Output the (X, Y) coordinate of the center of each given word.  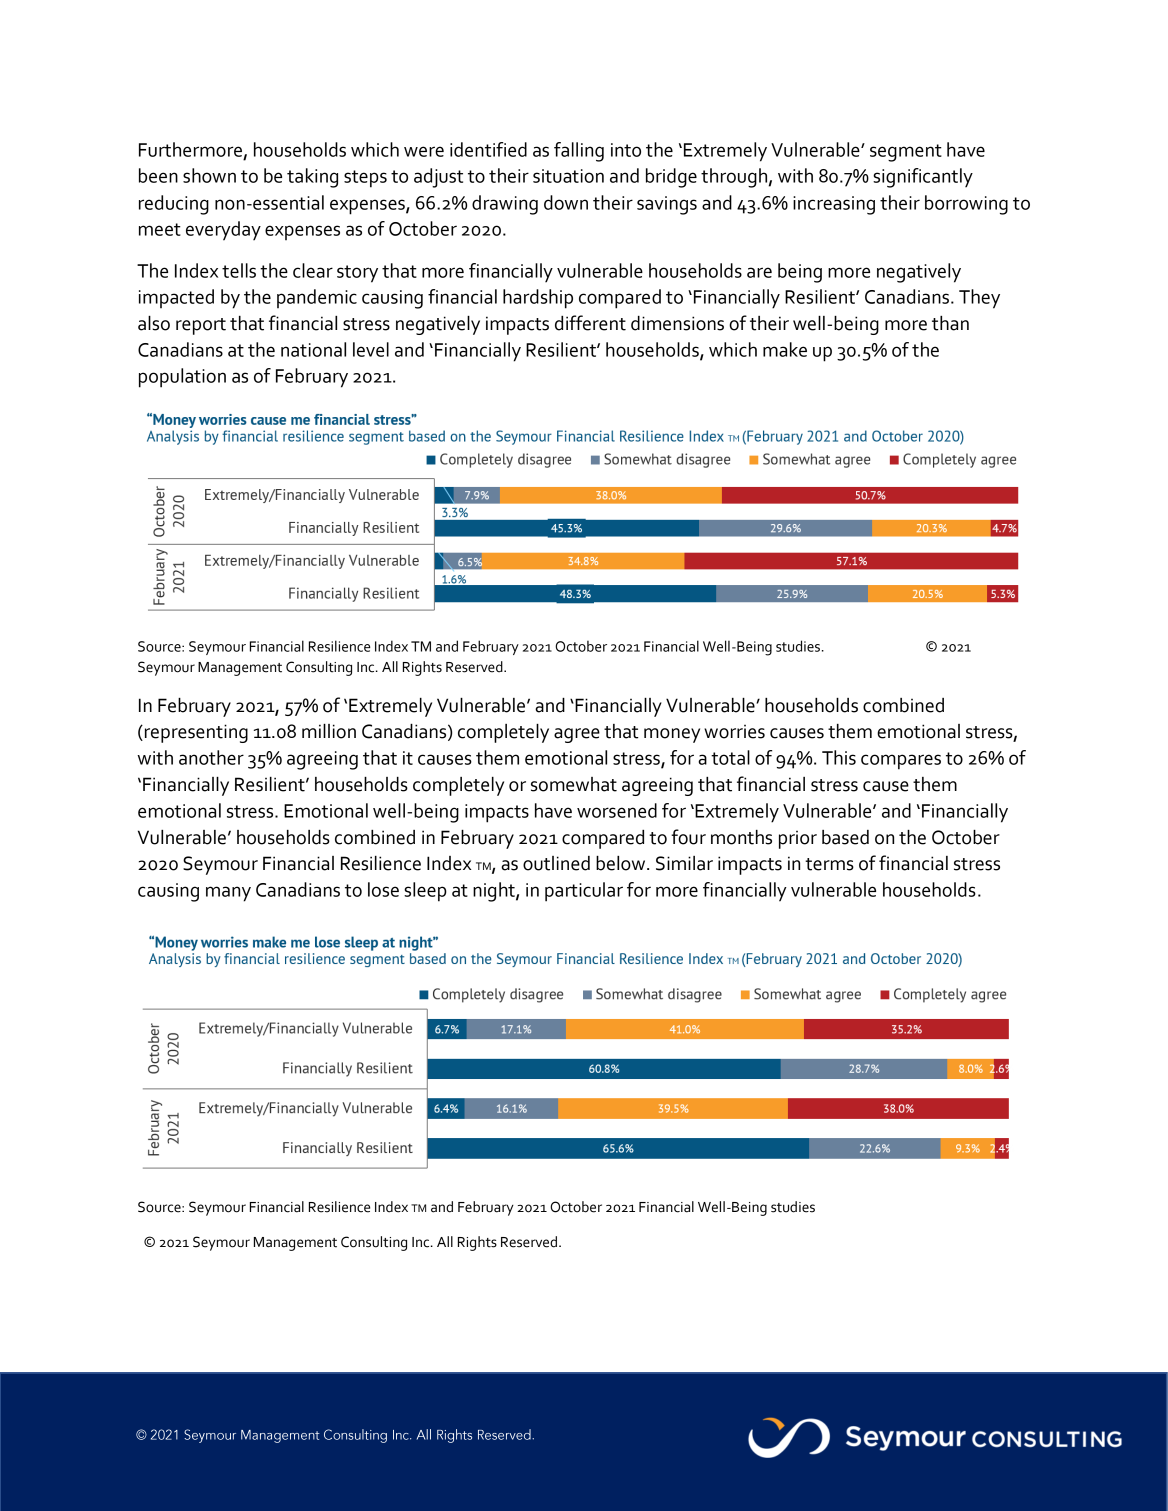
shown (209, 175)
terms (829, 864)
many (228, 894)
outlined (556, 863)
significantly (923, 178)
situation (568, 176)
